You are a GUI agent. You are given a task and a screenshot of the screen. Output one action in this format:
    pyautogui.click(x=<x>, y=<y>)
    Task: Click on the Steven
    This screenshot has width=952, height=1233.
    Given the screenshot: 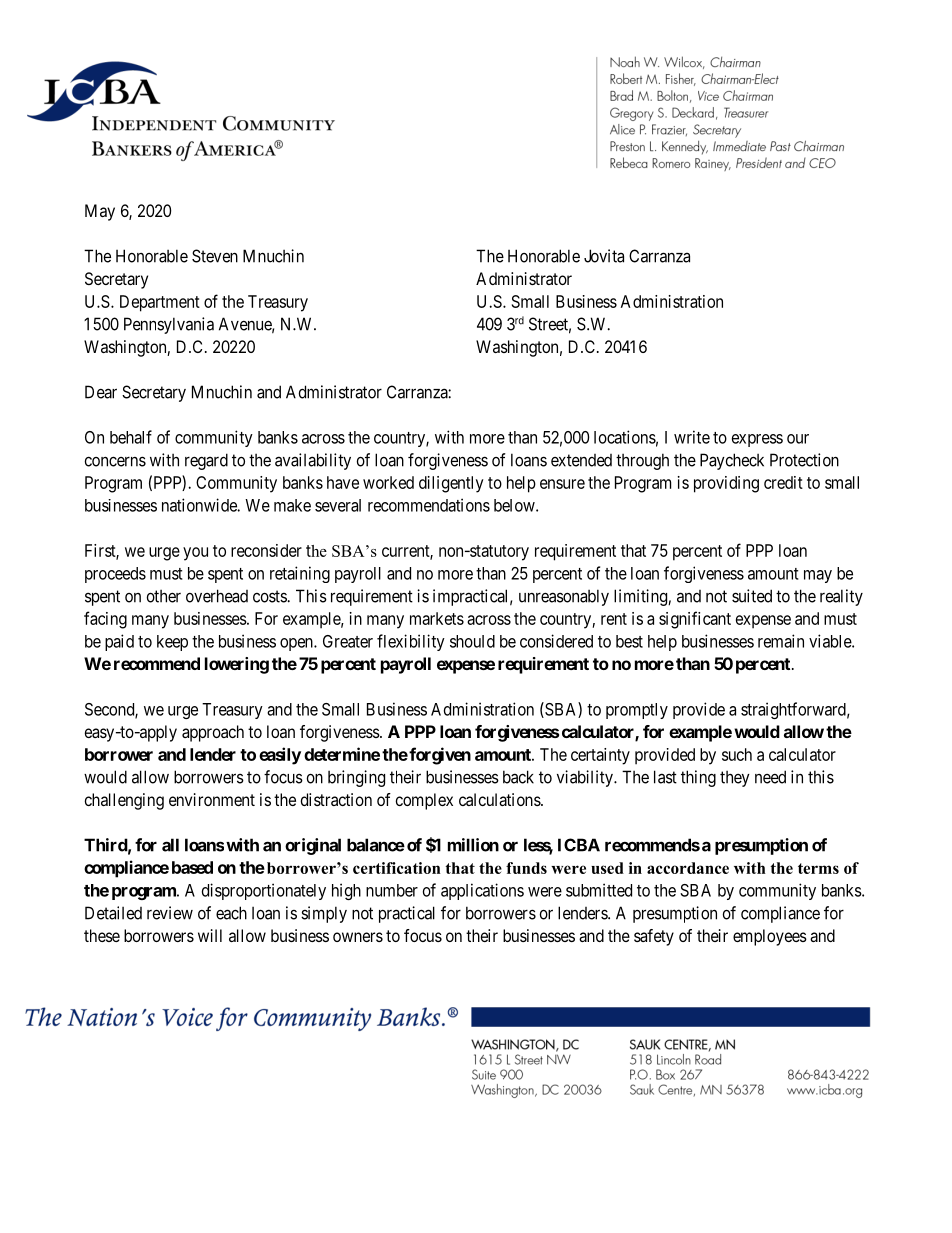 What is the action you would take?
    pyautogui.click(x=215, y=256)
